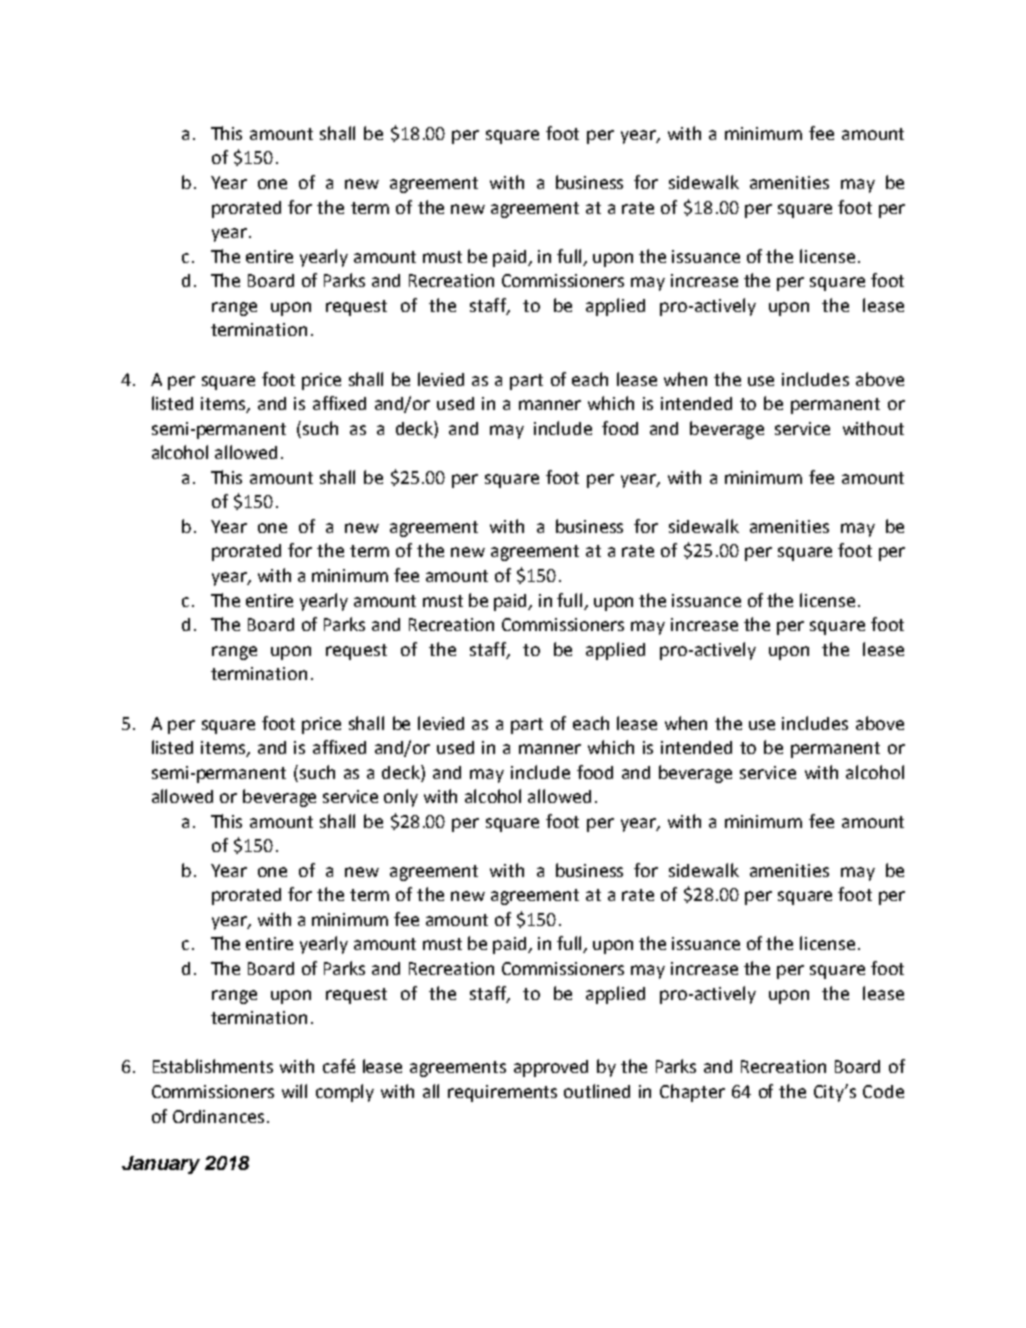  Describe the element at coordinates (294, 1091) in the screenshot. I see `will` at that location.
